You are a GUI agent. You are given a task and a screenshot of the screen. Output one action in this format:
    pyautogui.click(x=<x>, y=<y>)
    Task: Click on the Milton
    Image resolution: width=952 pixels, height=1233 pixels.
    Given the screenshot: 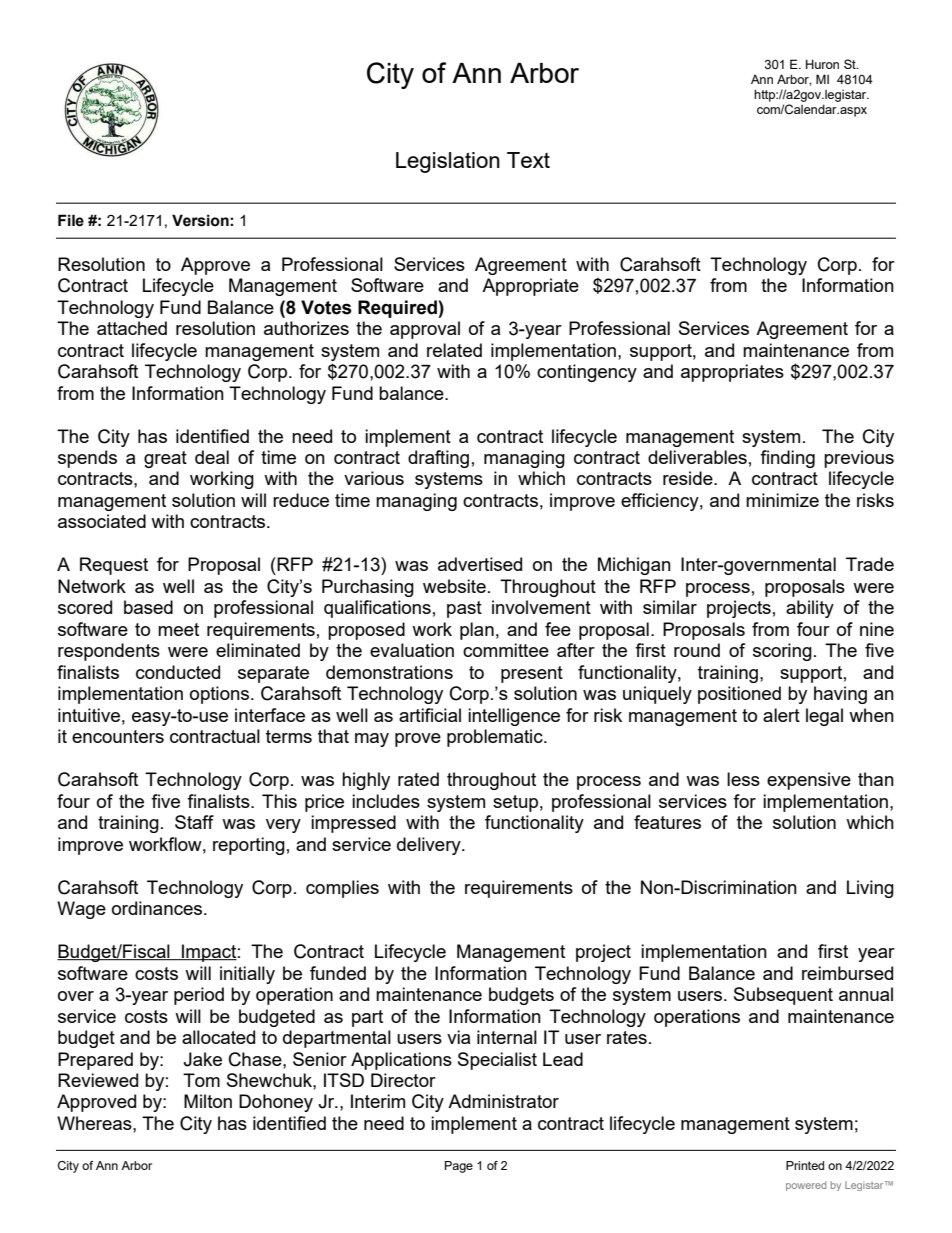 What is the action you would take?
    pyautogui.click(x=208, y=1101)
